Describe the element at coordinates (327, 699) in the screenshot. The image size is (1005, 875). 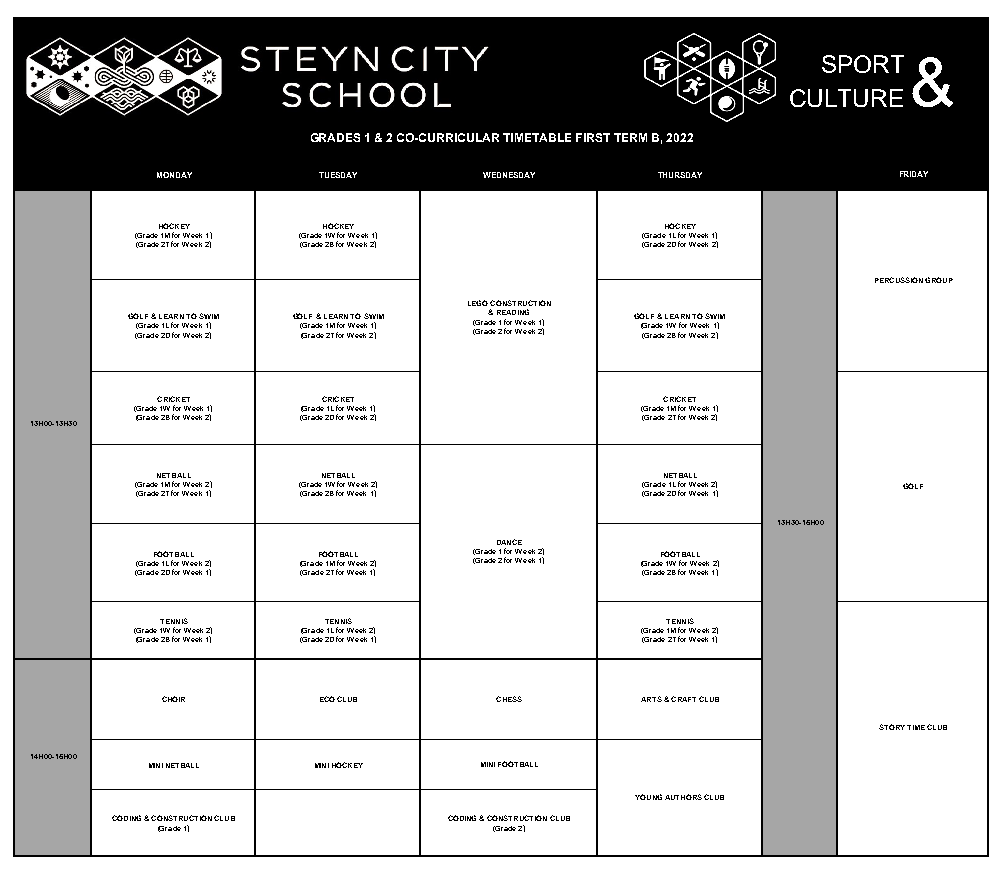
I see `ECO` at that location.
